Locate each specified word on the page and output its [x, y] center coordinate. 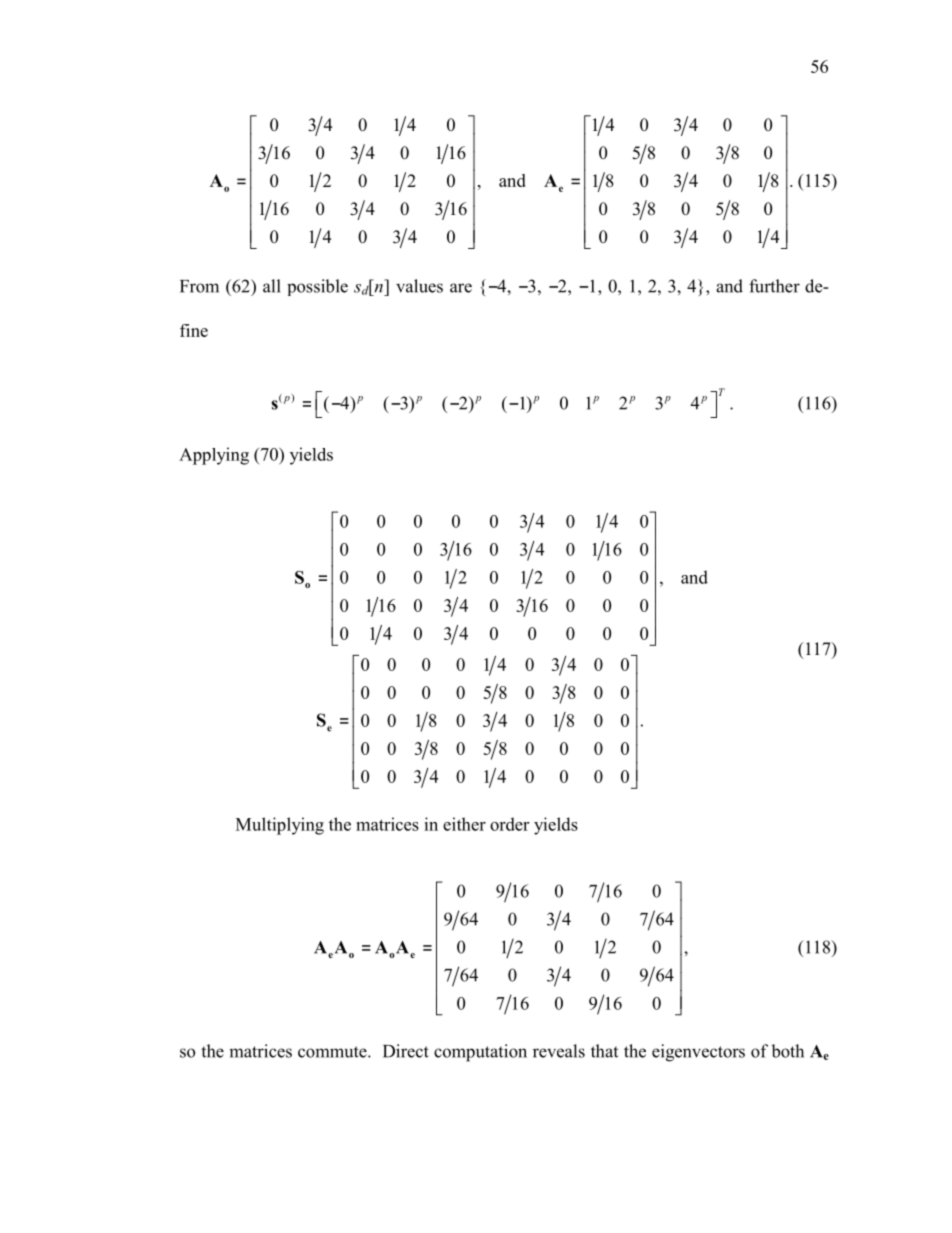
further [774, 286]
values [419, 286]
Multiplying [280, 826]
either [464, 824]
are [461, 288]
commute [333, 1052]
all [272, 286]
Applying [214, 456]
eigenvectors [698, 1053]
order [509, 824]
